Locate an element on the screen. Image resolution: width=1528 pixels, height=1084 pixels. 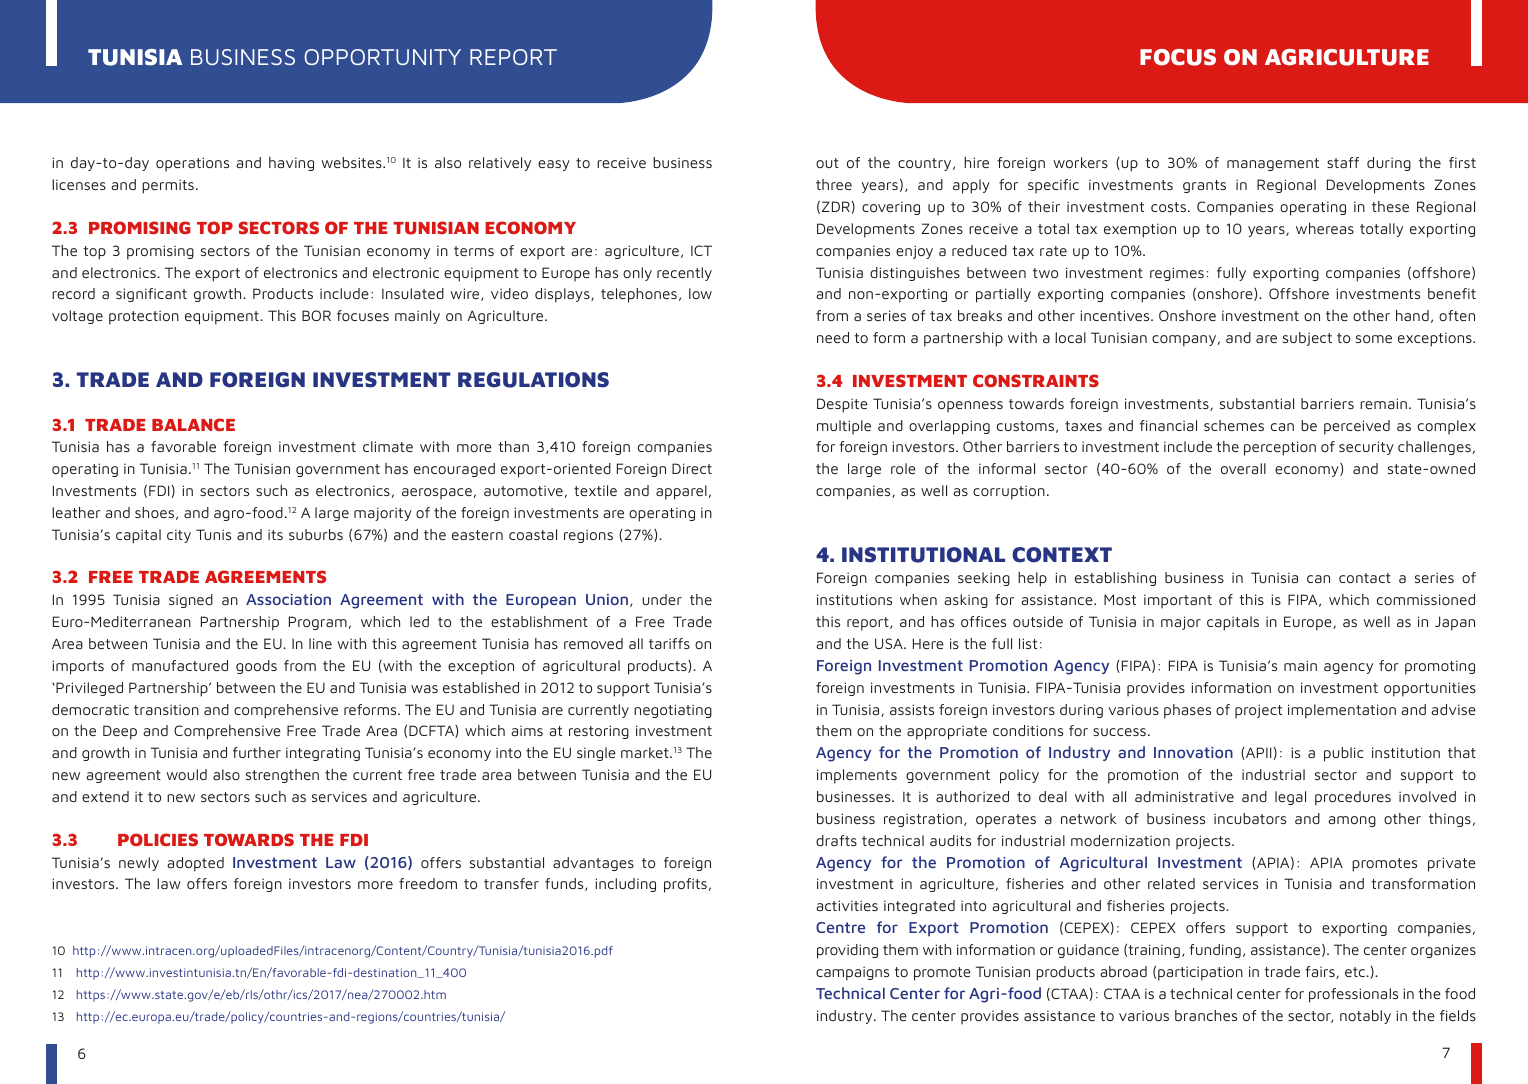
schemes is located at coordinates (1234, 425).
